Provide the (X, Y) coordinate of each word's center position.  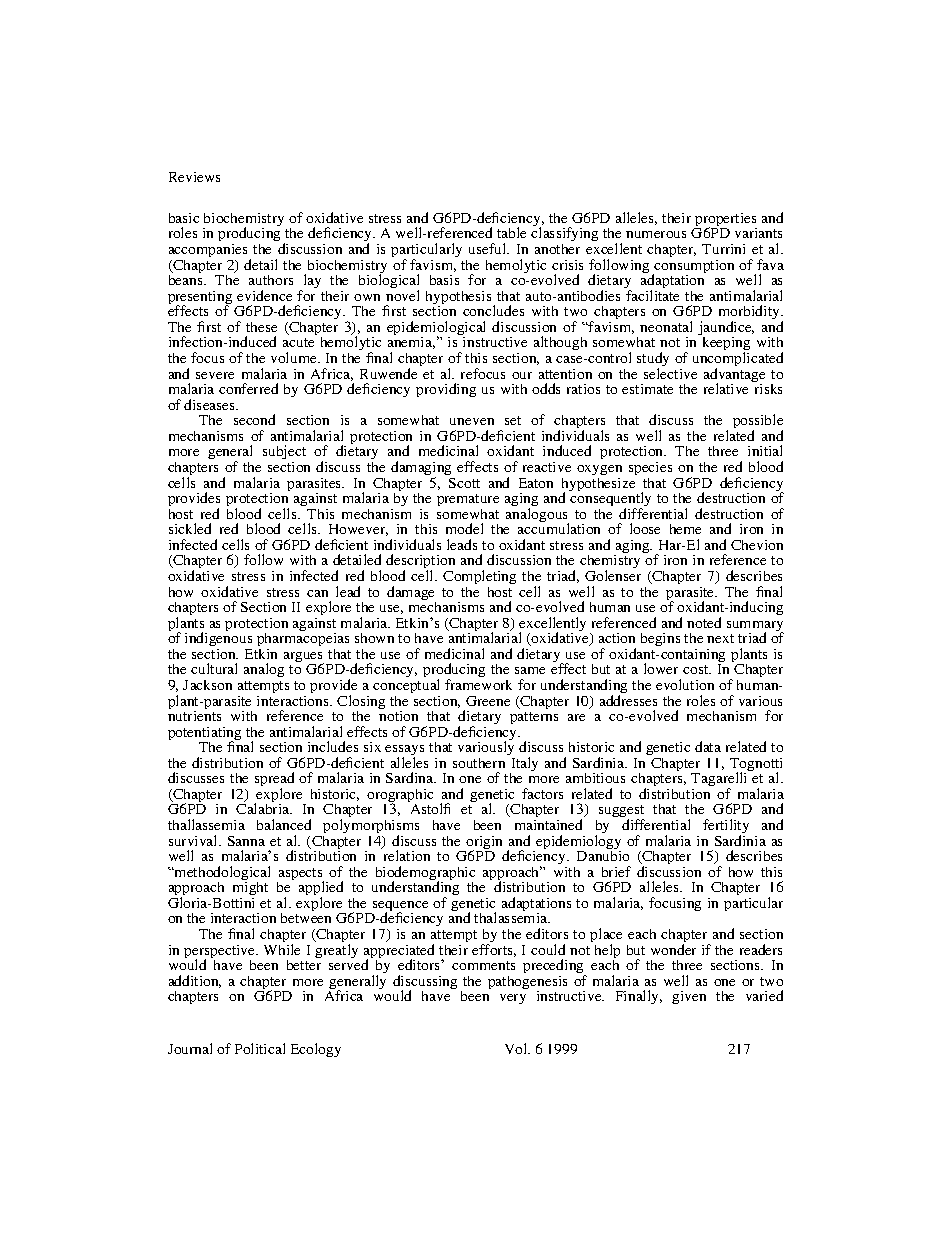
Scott (464, 483)
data (708, 746)
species (650, 468)
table (511, 232)
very (513, 999)
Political (260, 1048)
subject (284, 454)
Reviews (194, 177)
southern (479, 763)
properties (725, 221)
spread (274, 781)
